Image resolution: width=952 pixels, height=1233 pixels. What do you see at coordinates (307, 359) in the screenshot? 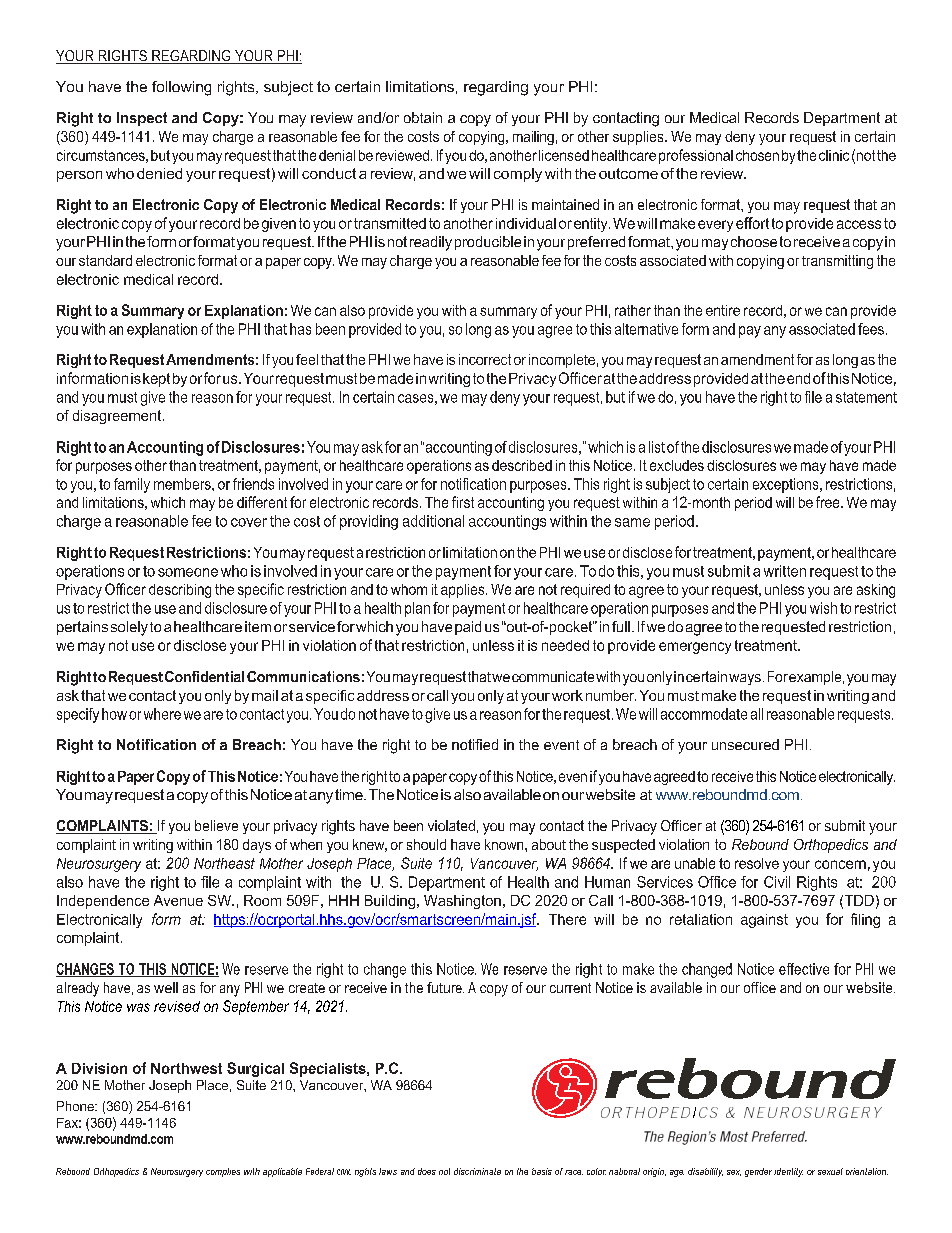
I see `feel` at bounding box center [307, 359].
